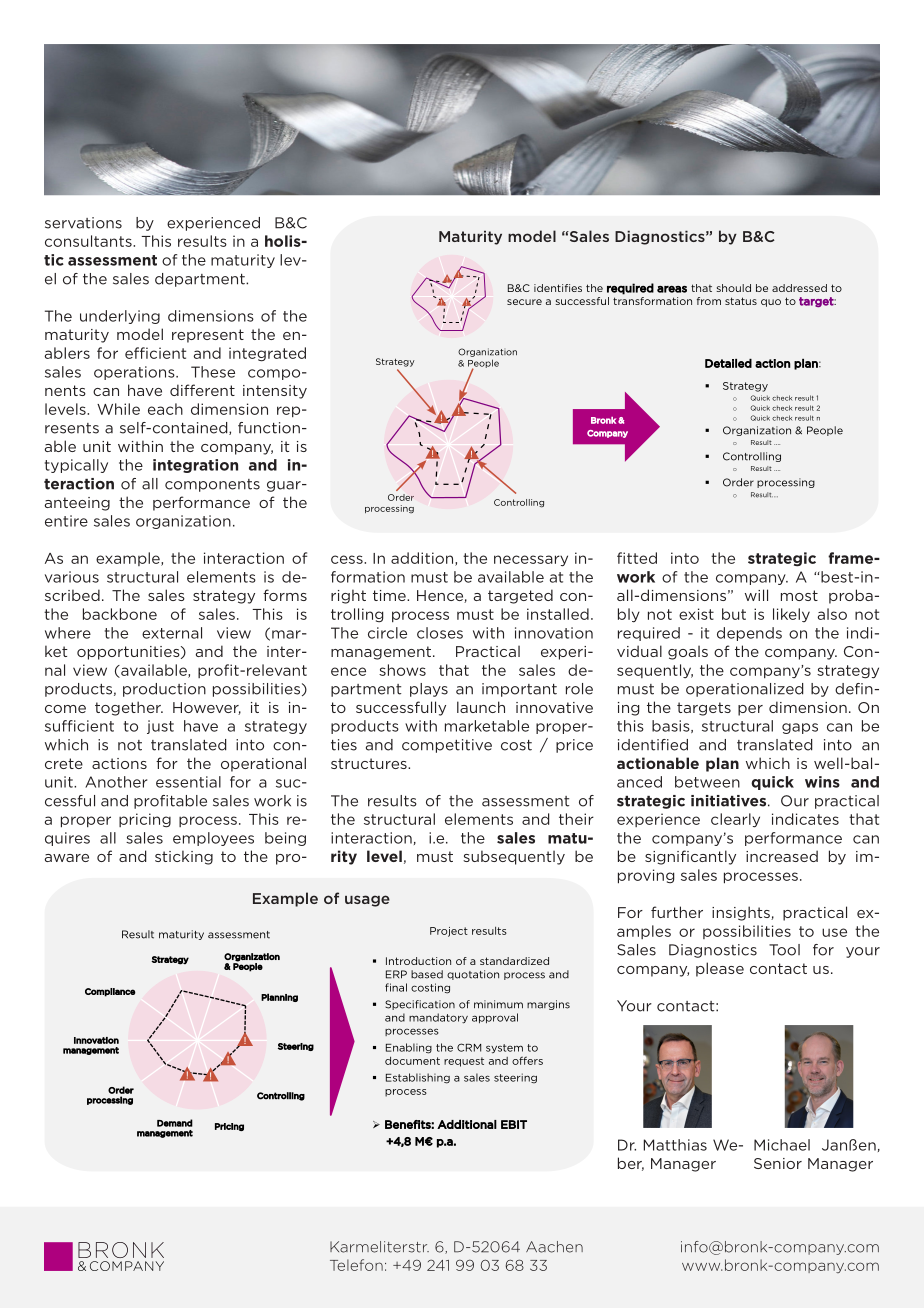 Image resolution: width=924 pixels, height=1308 pixels. What do you see at coordinates (778, 1163) in the screenshot?
I see `Senior` at bounding box center [778, 1163].
